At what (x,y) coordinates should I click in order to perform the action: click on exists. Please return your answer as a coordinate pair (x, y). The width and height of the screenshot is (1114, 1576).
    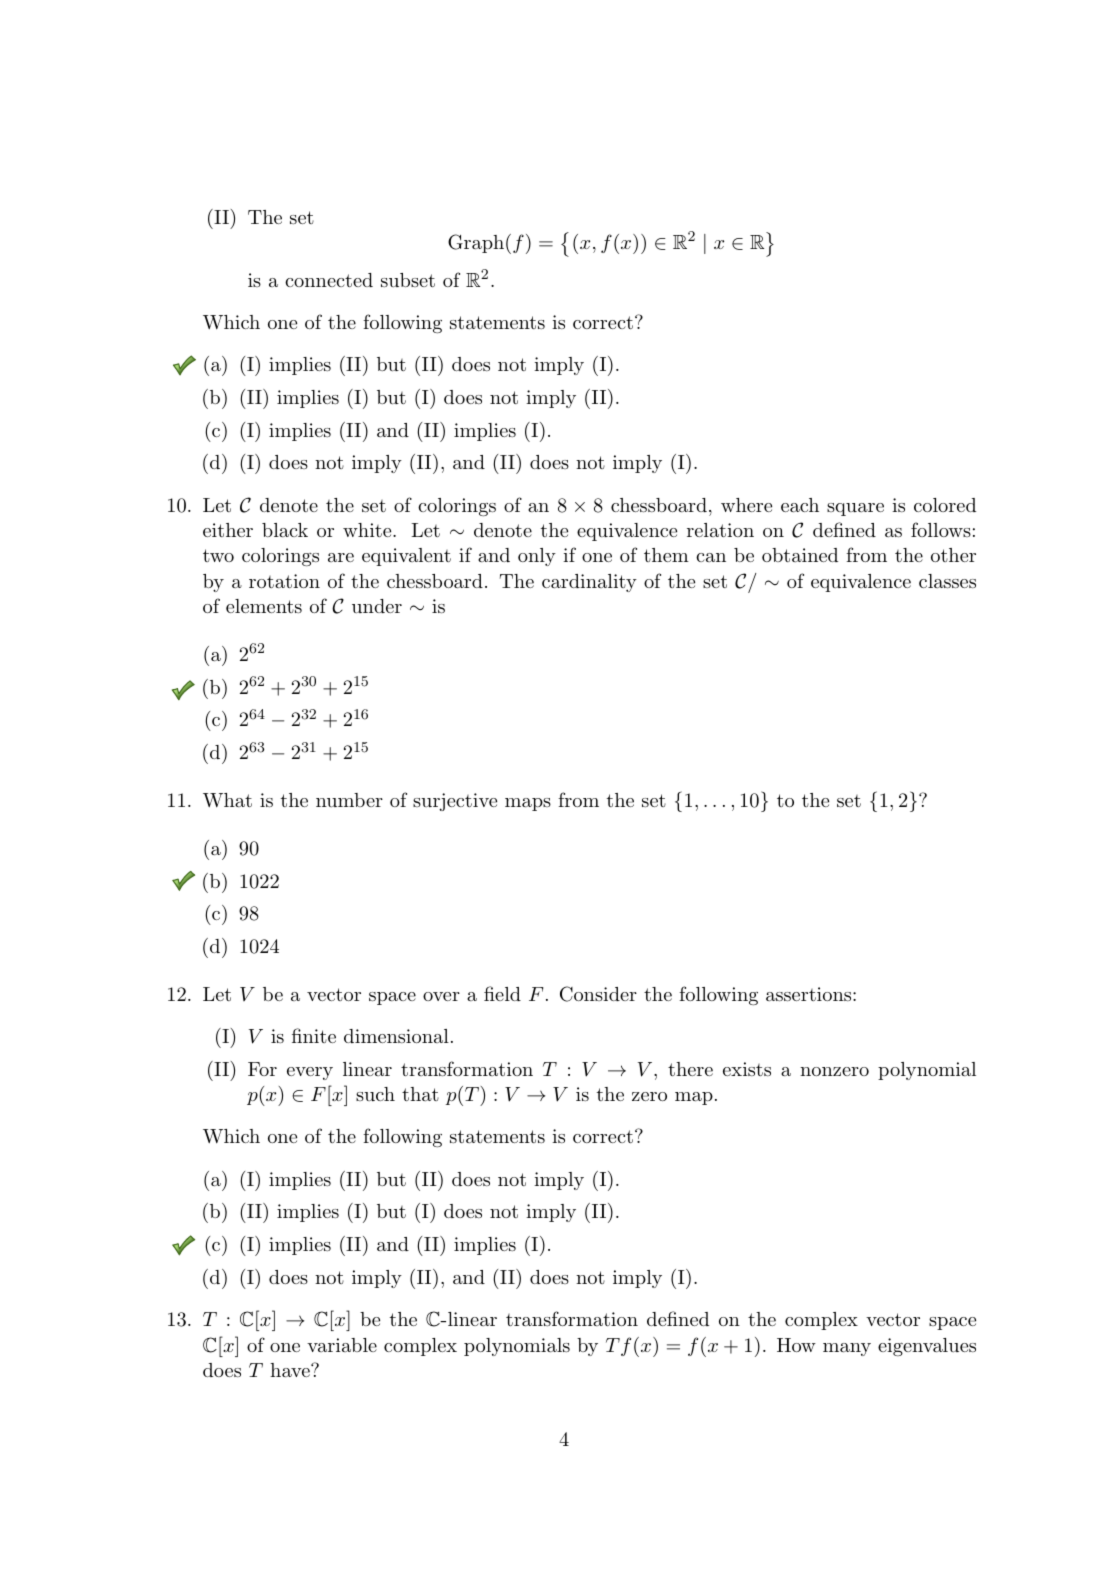
    Looking at the image, I should click on (747, 1069).
